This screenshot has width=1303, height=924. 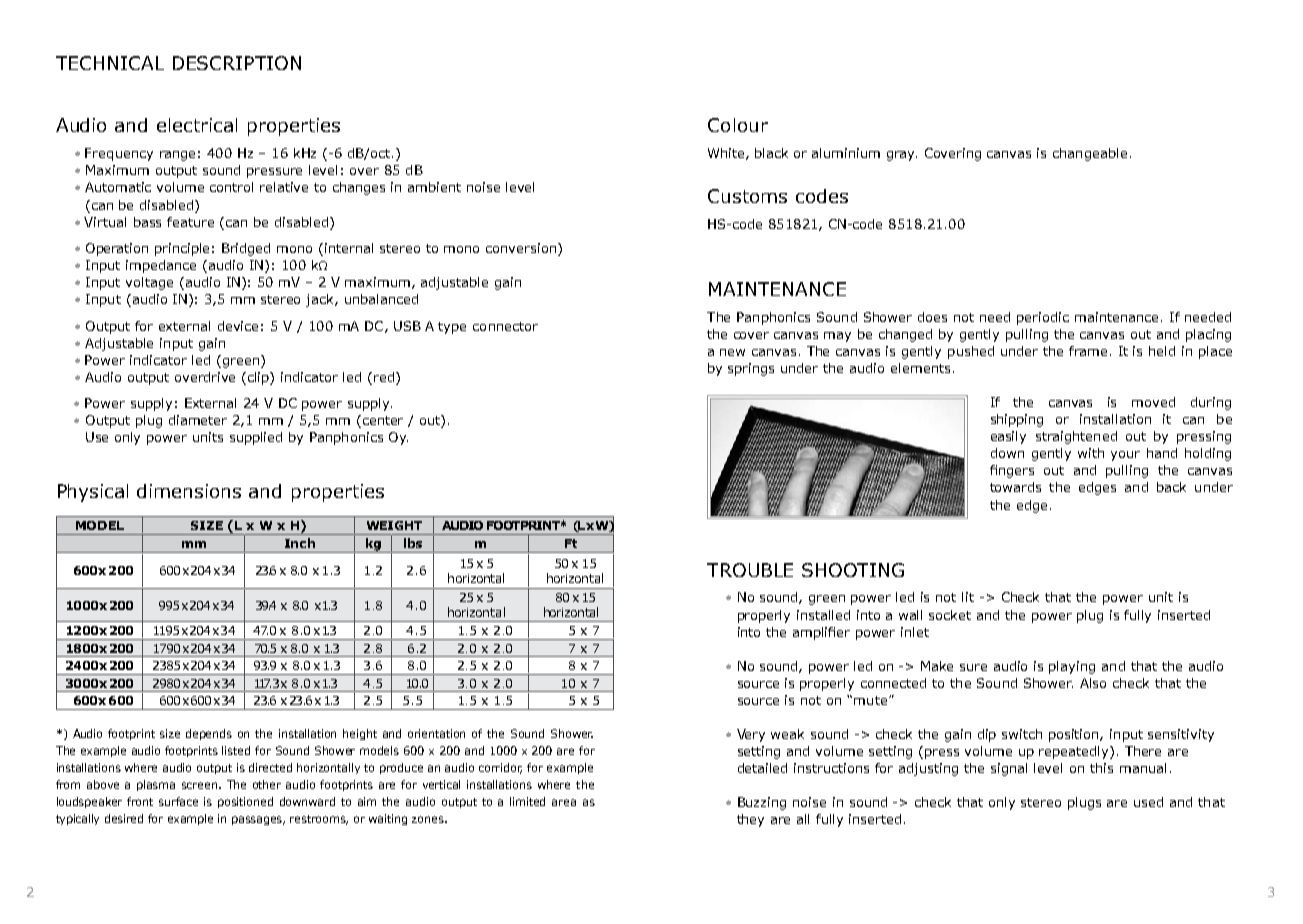 What do you see at coordinates (1076, 437) in the screenshot?
I see `straightened` at bounding box center [1076, 437].
